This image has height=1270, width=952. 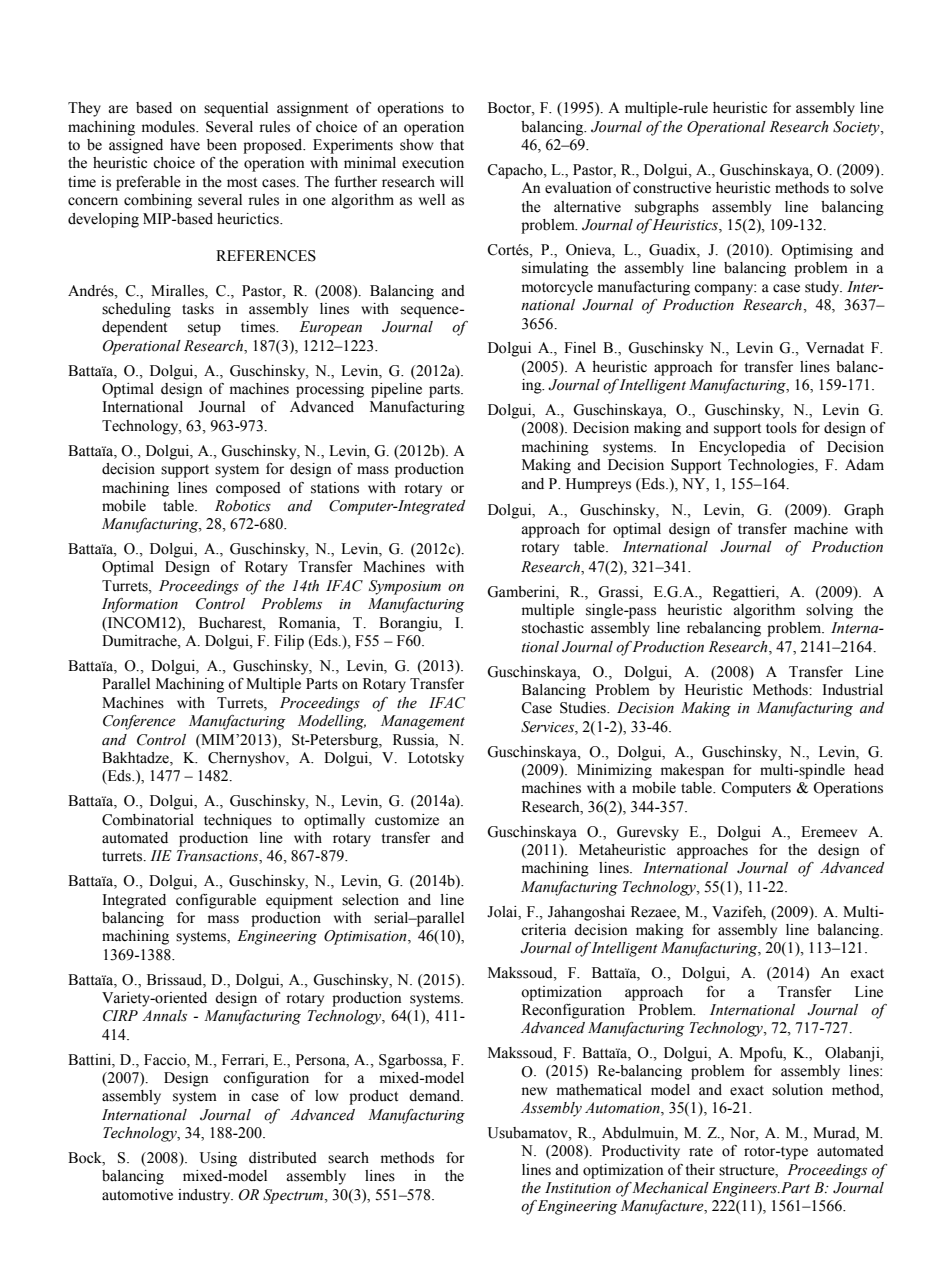 What do you see at coordinates (248, 489) in the image?
I see `composed` at bounding box center [248, 489].
